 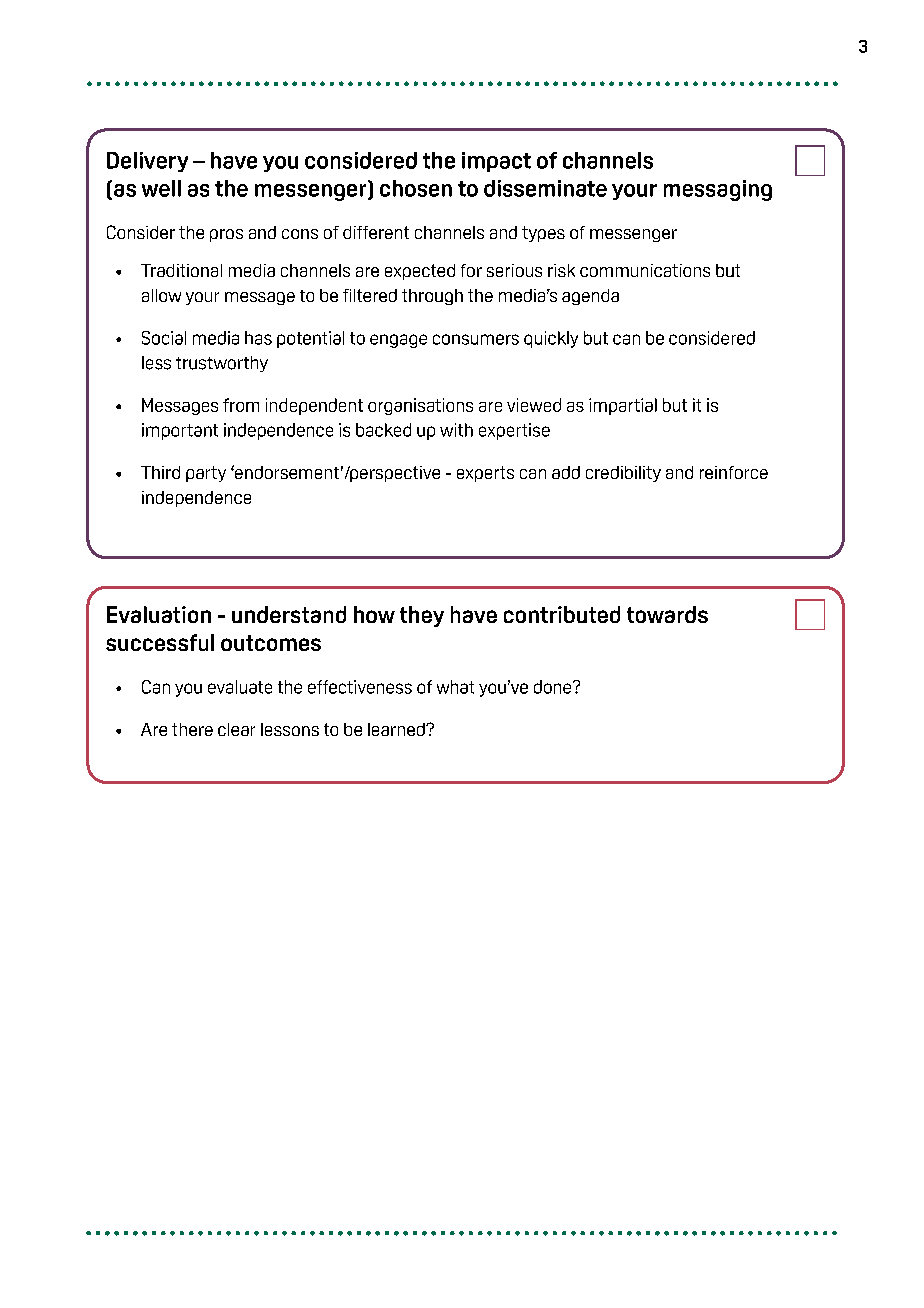 I want to click on done, so click(x=554, y=687).
